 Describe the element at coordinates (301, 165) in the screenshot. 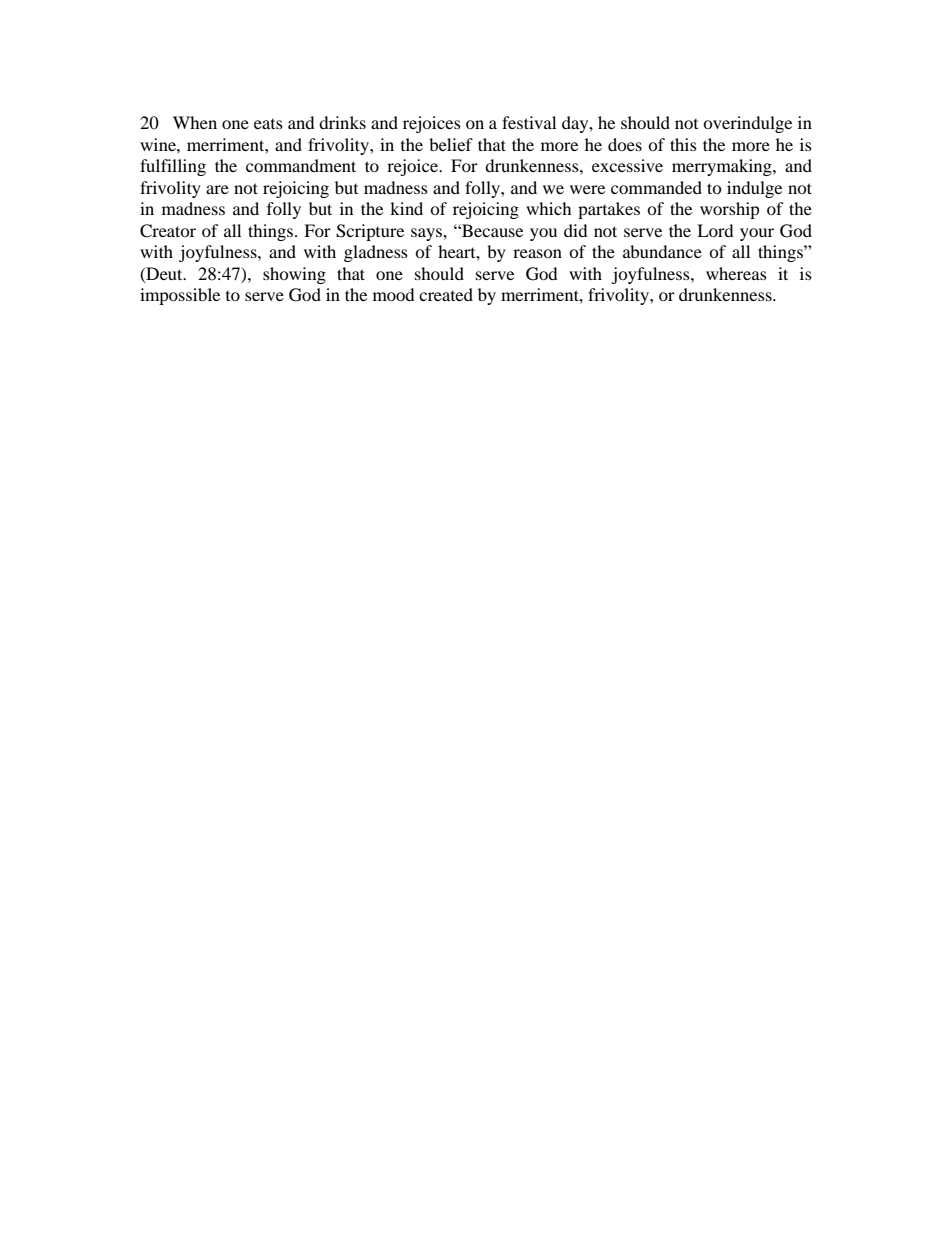

I see `commandment` at that location.
